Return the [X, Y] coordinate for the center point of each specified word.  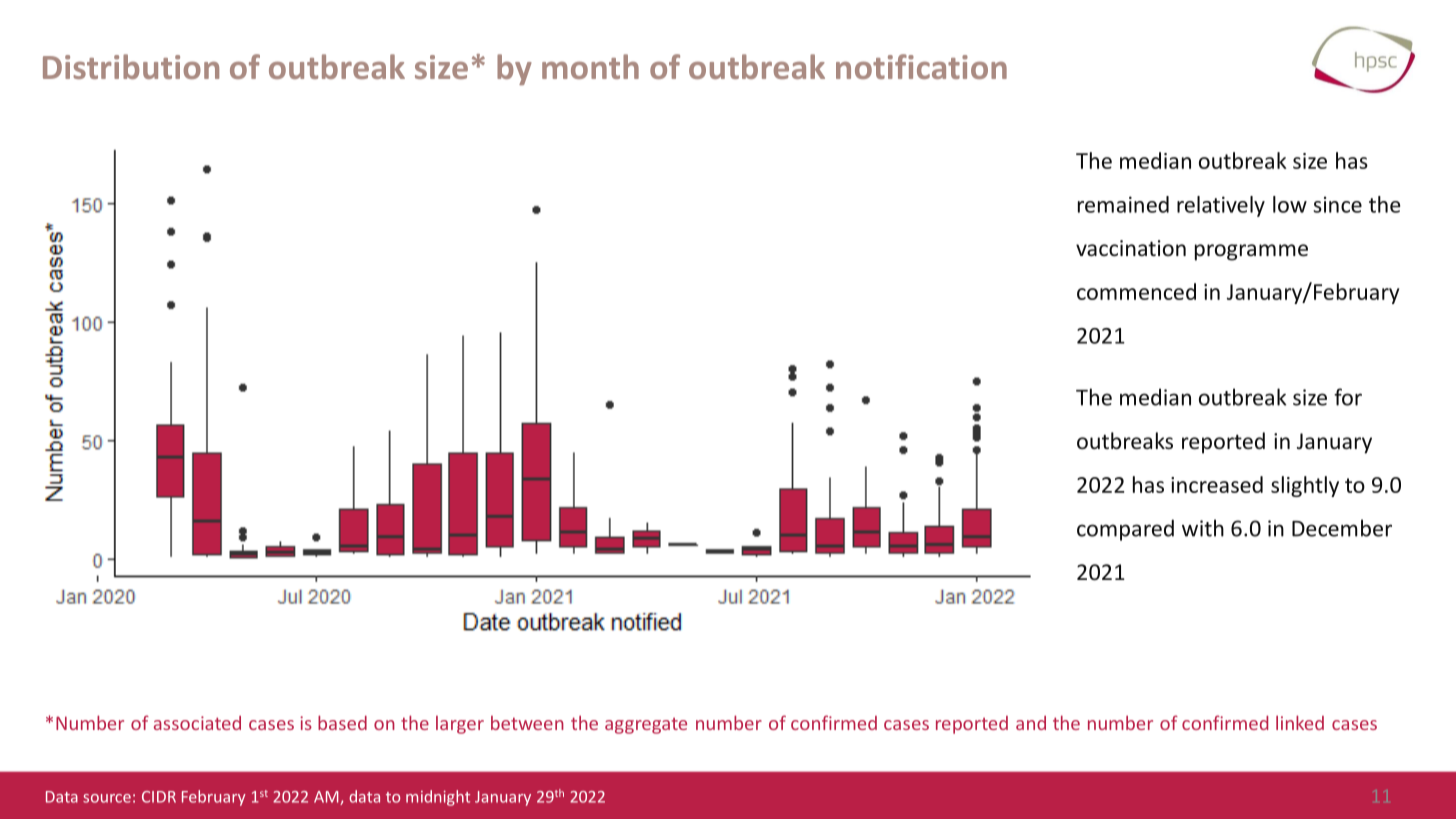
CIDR [159, 797]
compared [1125, 530]
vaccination [1131, 248]
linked [1300, 722]
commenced [1136, 291]
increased [1217, 484]
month [590, 66]
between [527, 723]
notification [921, 66]
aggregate [646, 726]
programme [1251, 252]
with [1203, 528]
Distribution [131, 66]
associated [197, 723]
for [1348, 397]
